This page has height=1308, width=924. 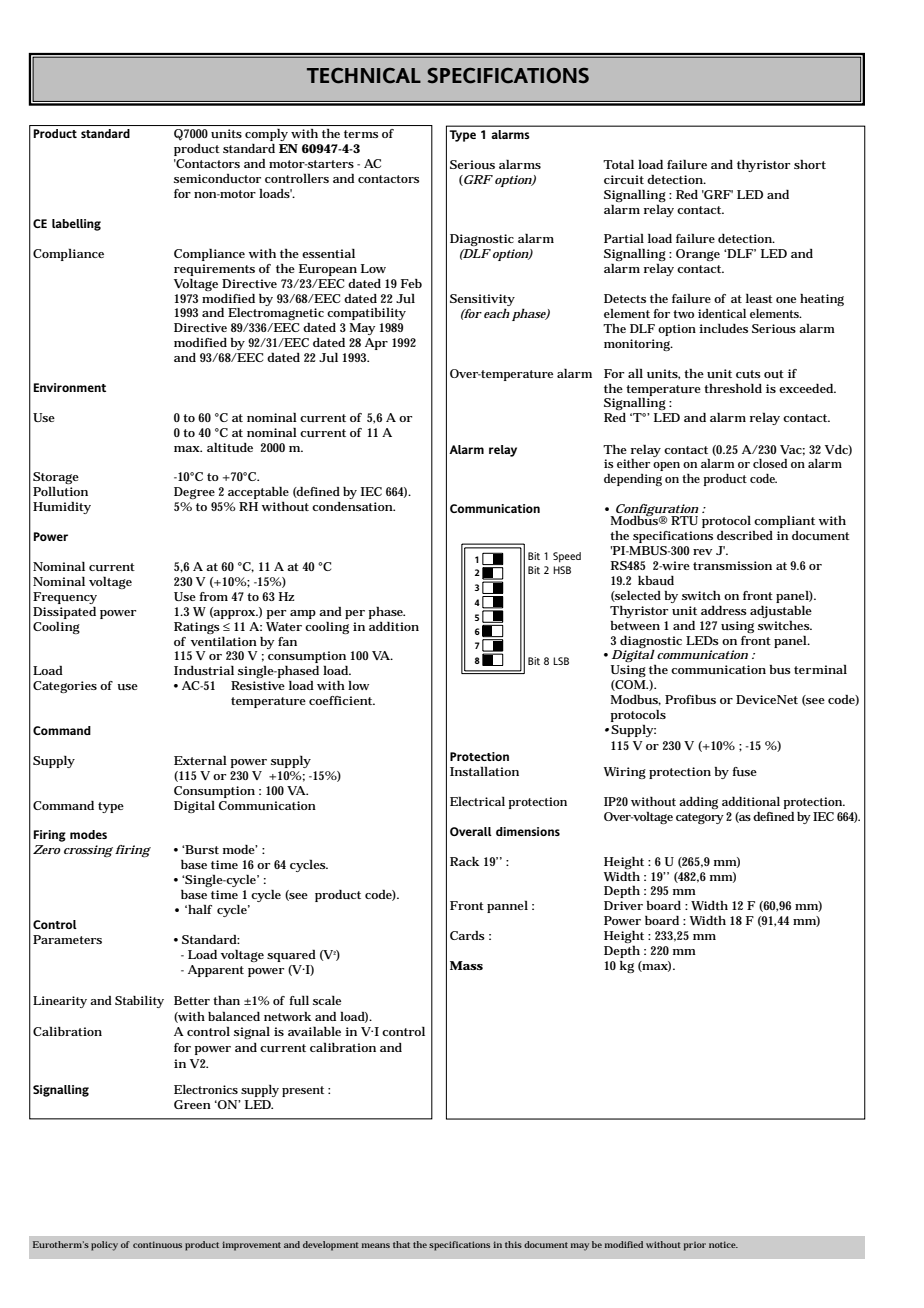 What do you see at coordinates (70, 387) in the page?
I see `Environment` at bounding box center [70, 387].
